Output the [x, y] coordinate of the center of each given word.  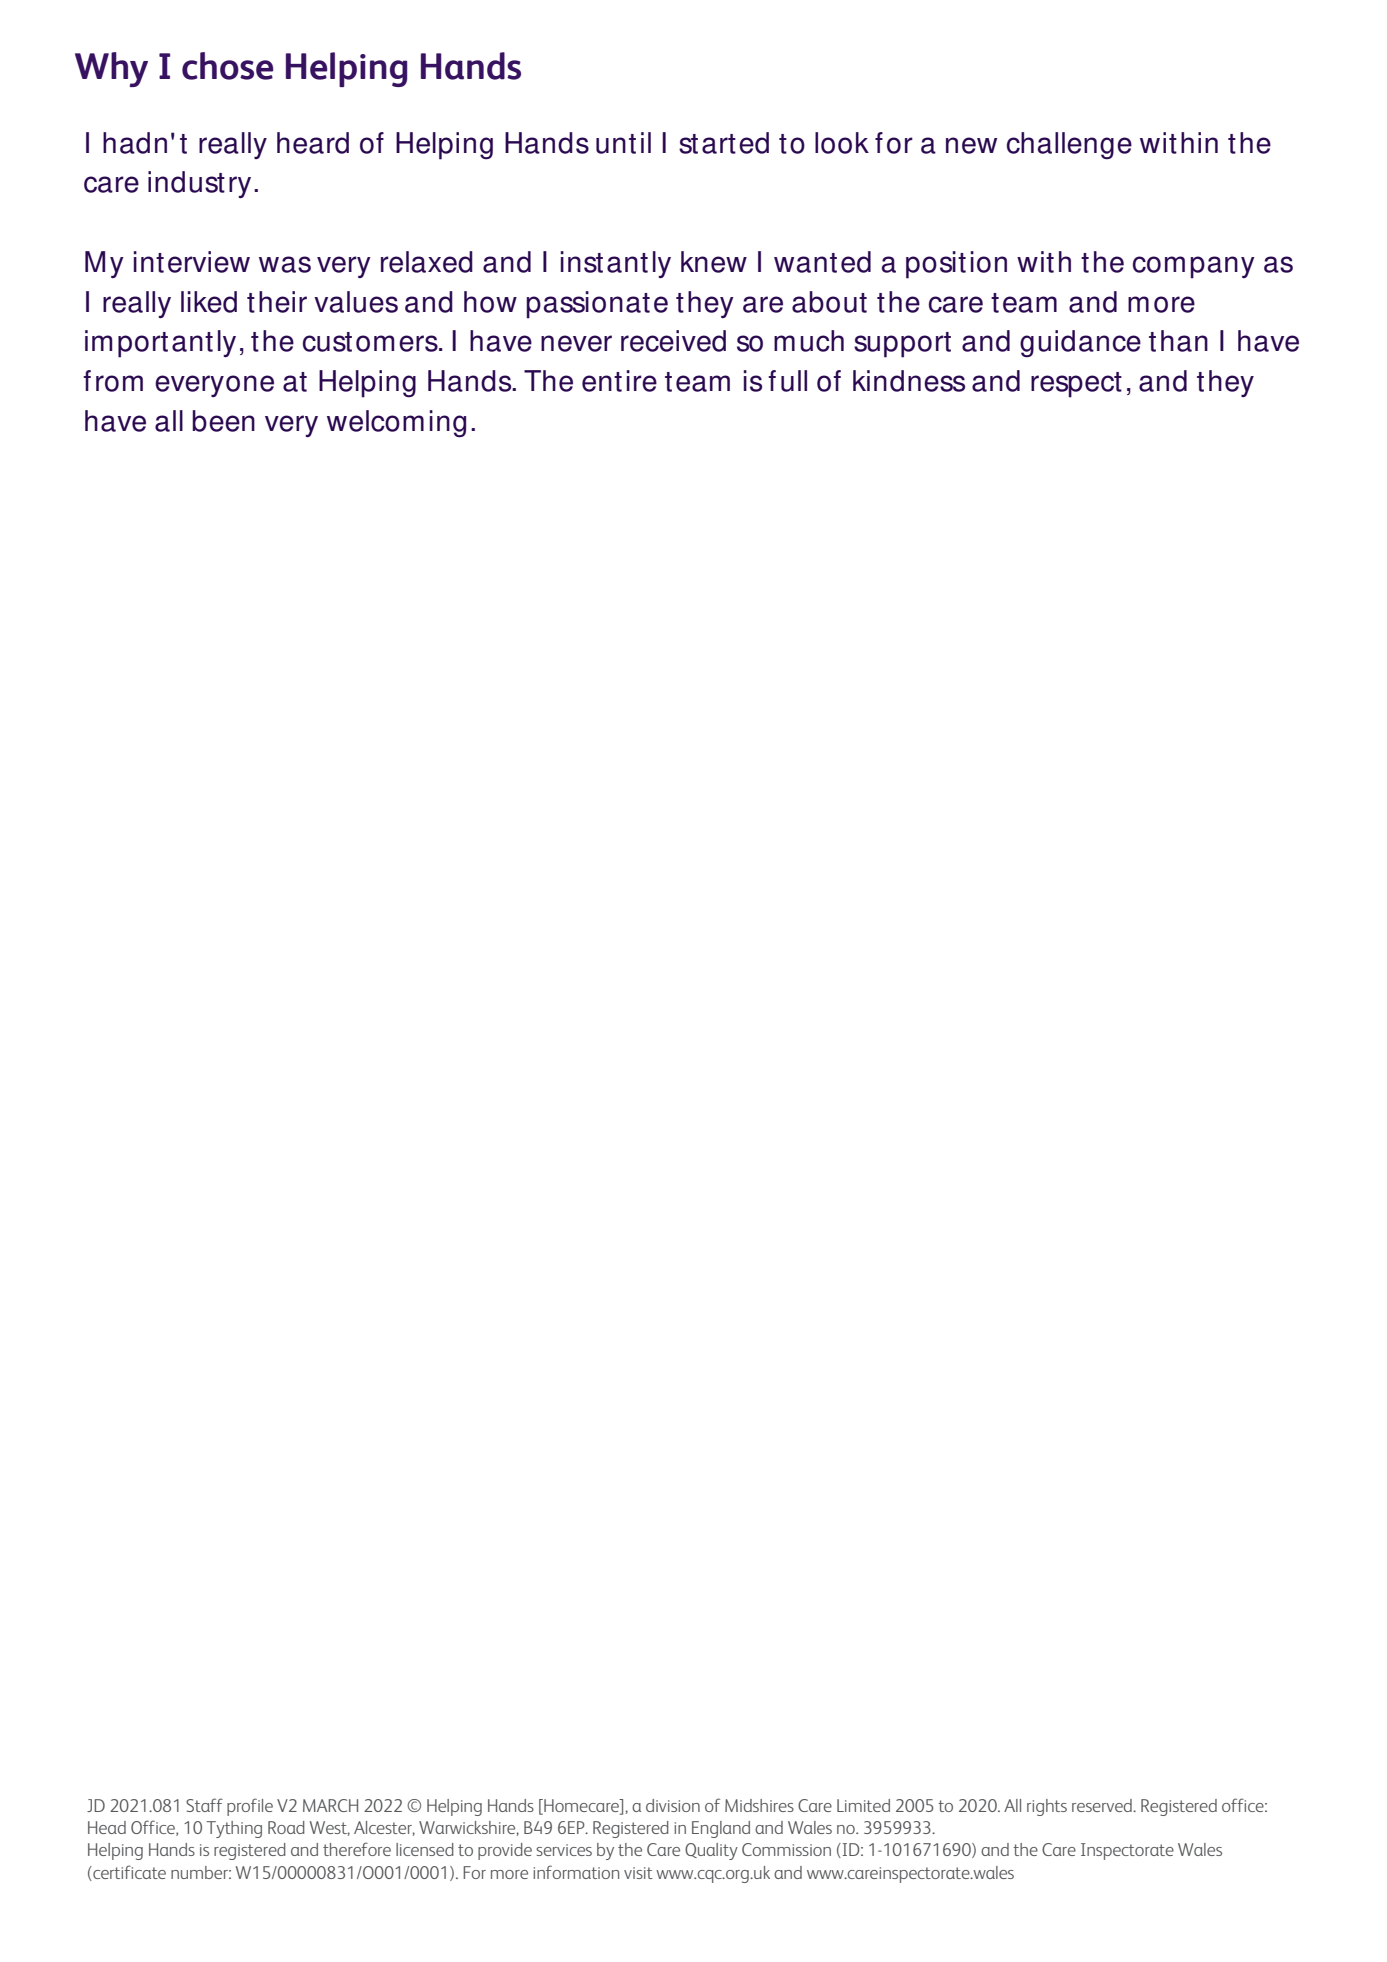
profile [250, 1807]
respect [1076, 385]
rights [1047, 1807]
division [673, 1805]
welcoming [396, 424]
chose [228, 66]
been [223, 421]
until [623, 143]
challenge [1069, 146]
